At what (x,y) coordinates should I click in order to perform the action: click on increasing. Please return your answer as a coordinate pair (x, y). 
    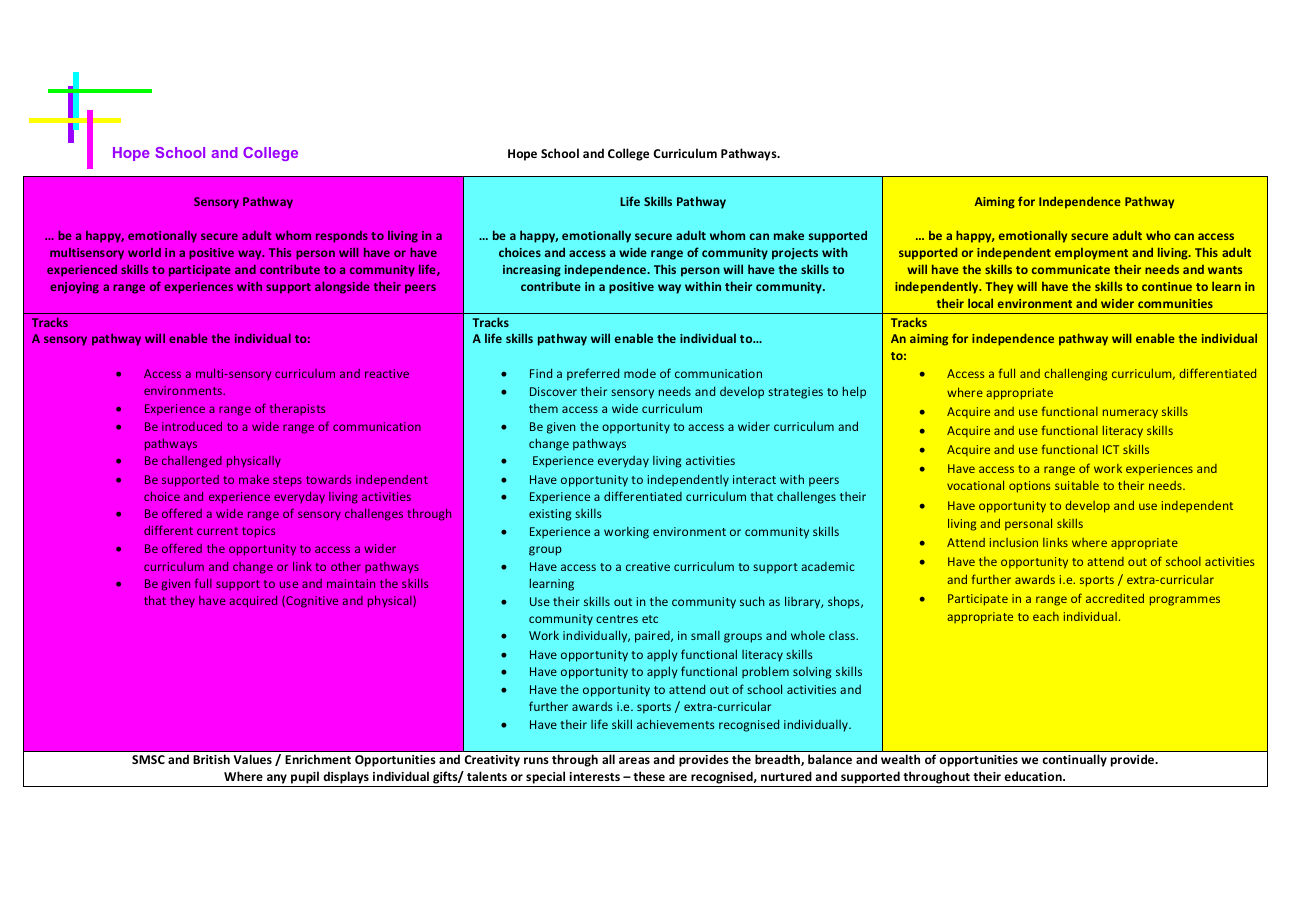
    Looking at the image, I should click on (532, 271).
